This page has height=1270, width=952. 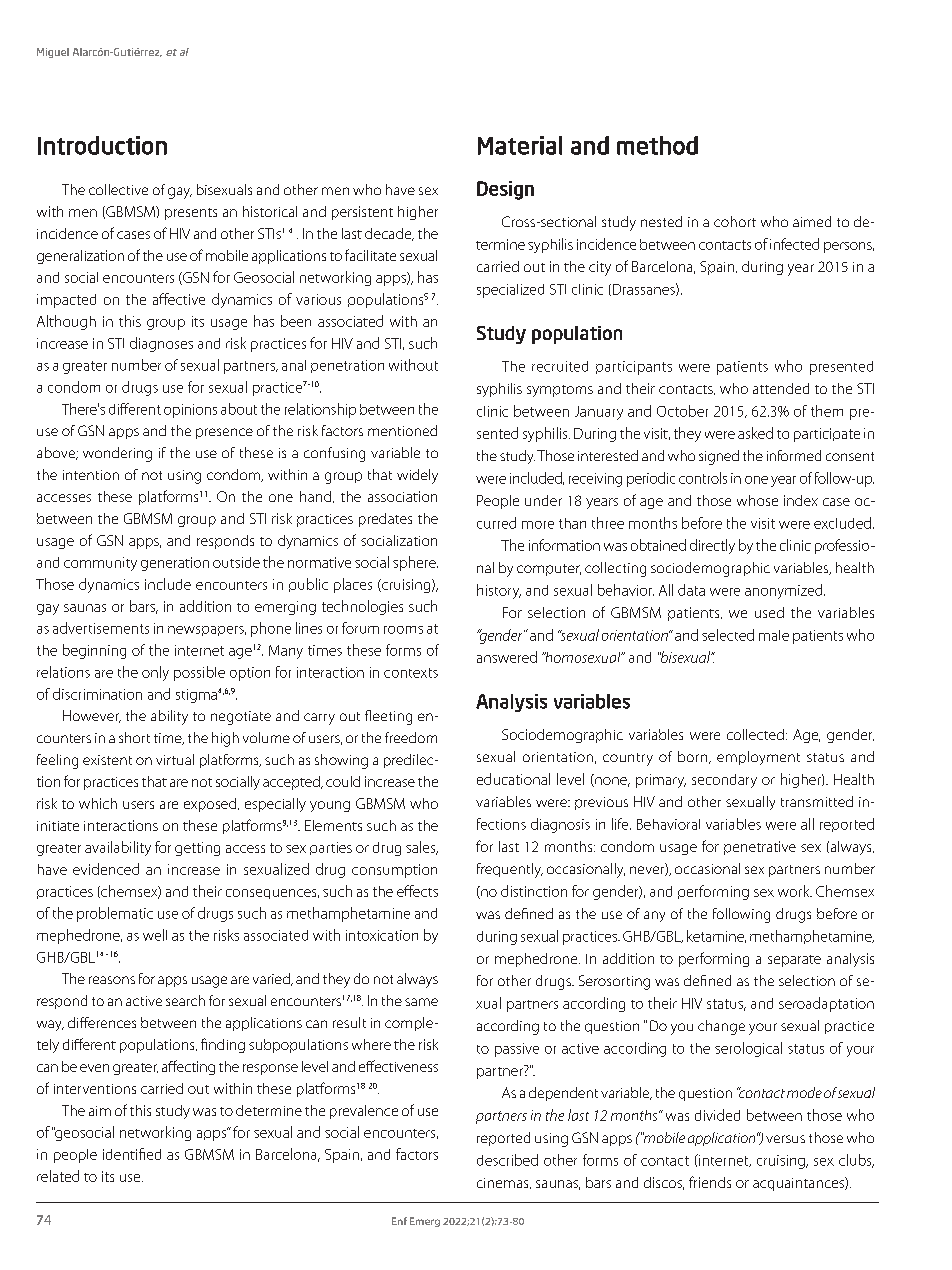 I want to click on Material, so click(x=520, y=145).
